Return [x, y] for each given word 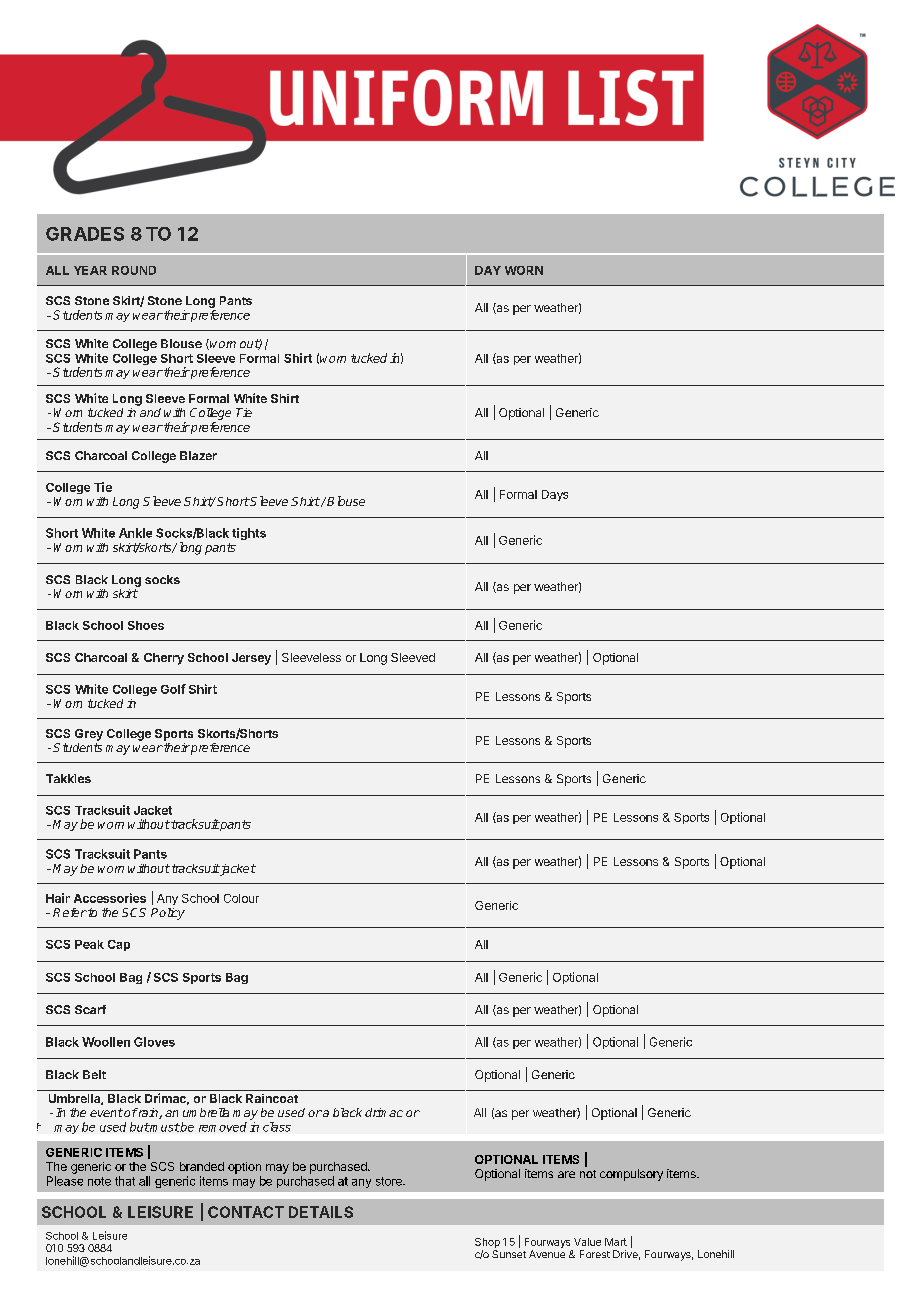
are [566, 1174]
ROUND [134, 270]
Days [555, 495]
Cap [119, 945]
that [125, 1181]
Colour [241, 898]
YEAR [90, 270]
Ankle [135, 533]
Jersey [251, 659]
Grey [89, 735]
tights [249, 534]
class [277, 1127]
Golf [173, 689]
